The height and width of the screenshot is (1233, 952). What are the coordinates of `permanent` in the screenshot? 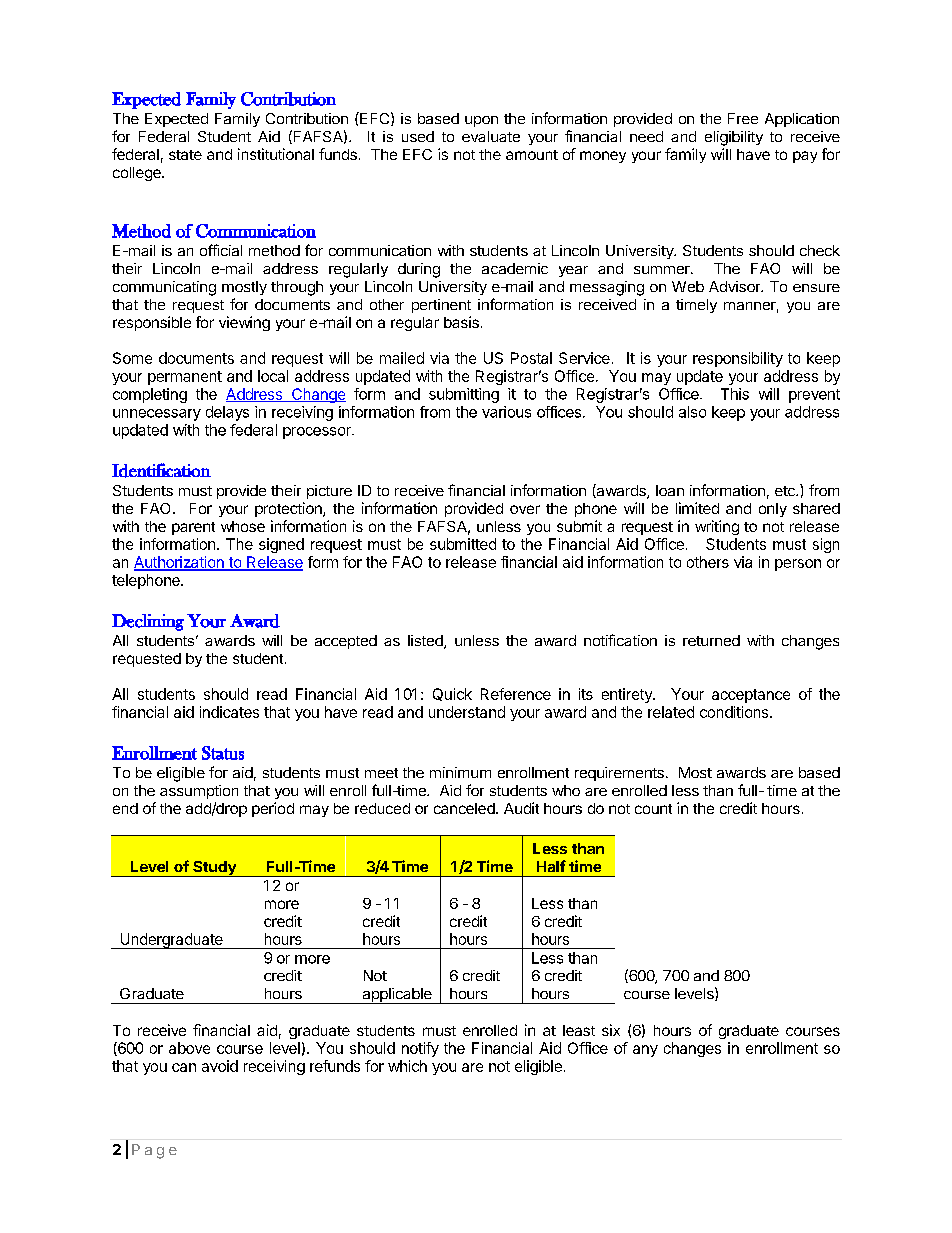 It's located at (185, 378).
